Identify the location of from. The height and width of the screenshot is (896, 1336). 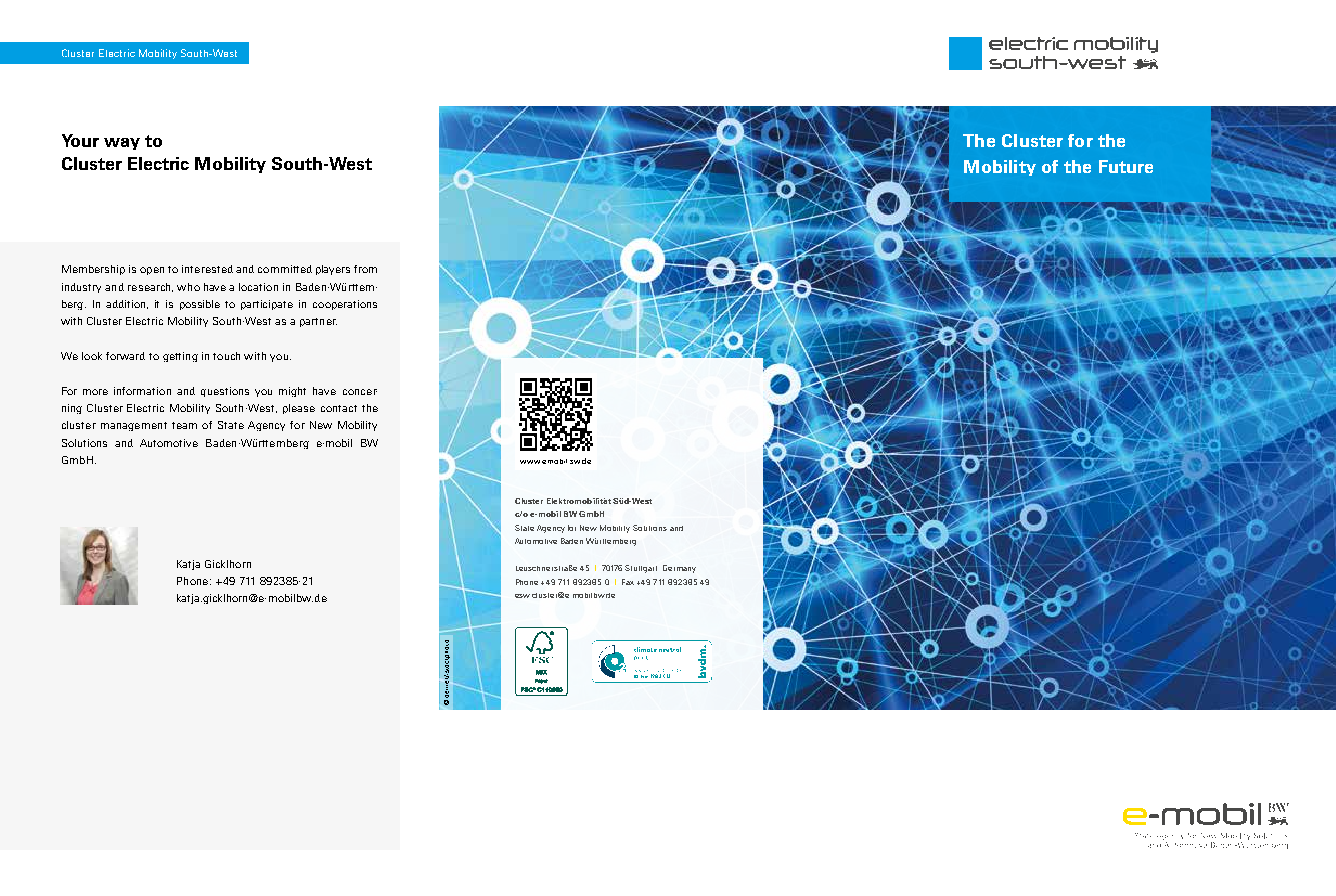
(365, 269).
